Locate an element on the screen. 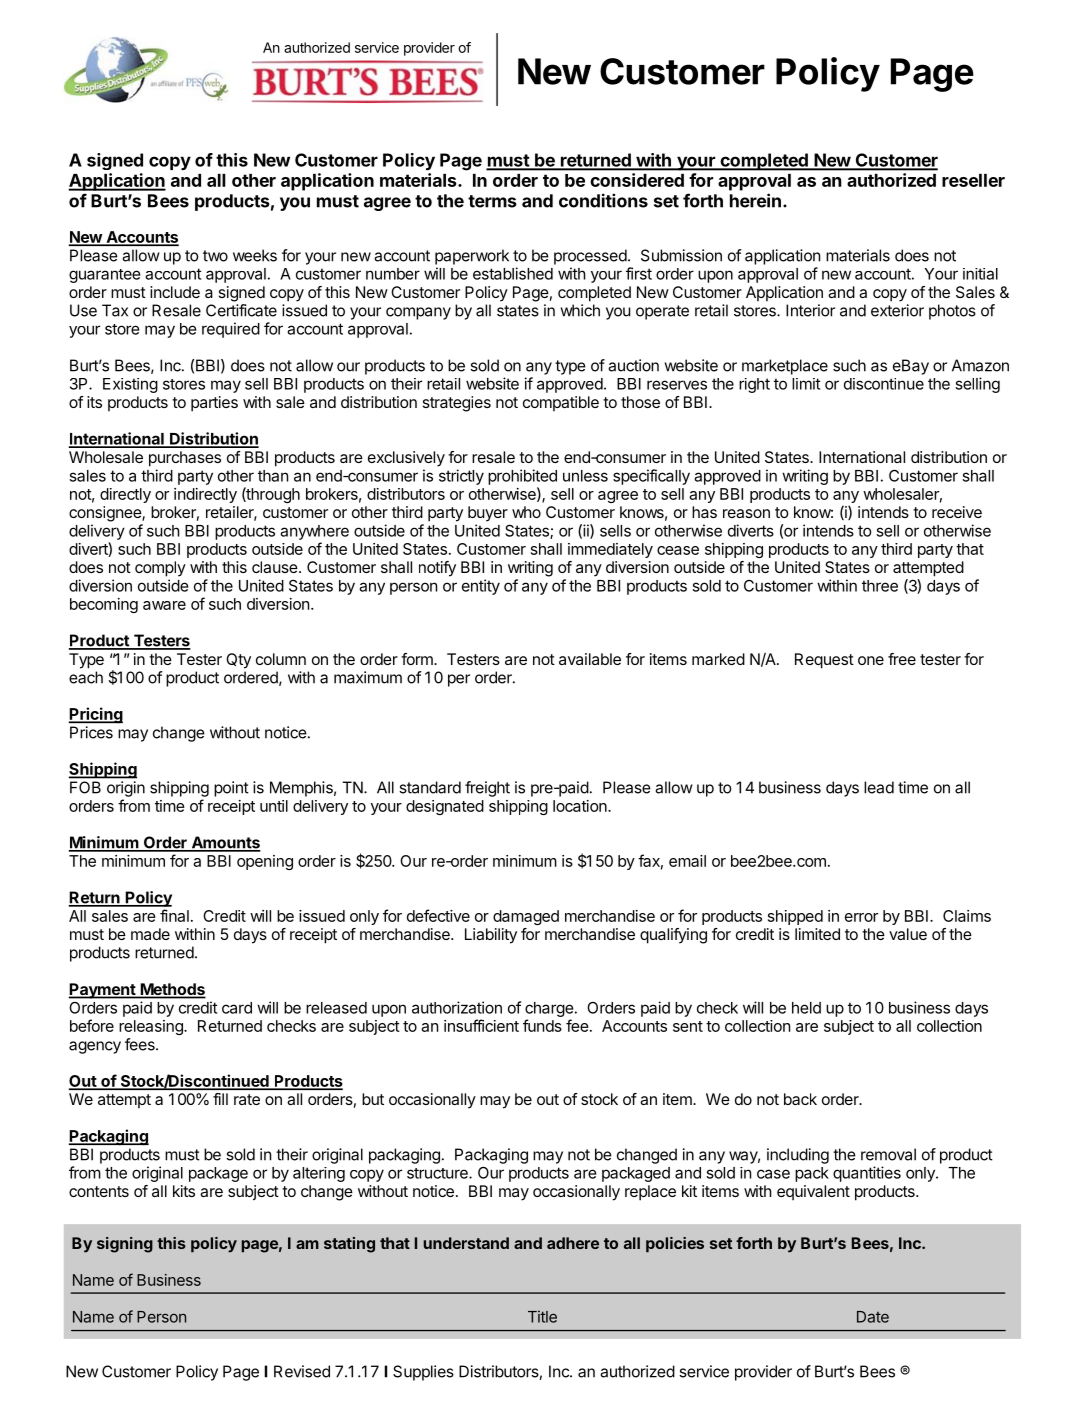 The width and height of the screenshot is (1085, 1404). Title is located at coordinates (542, 1316).
